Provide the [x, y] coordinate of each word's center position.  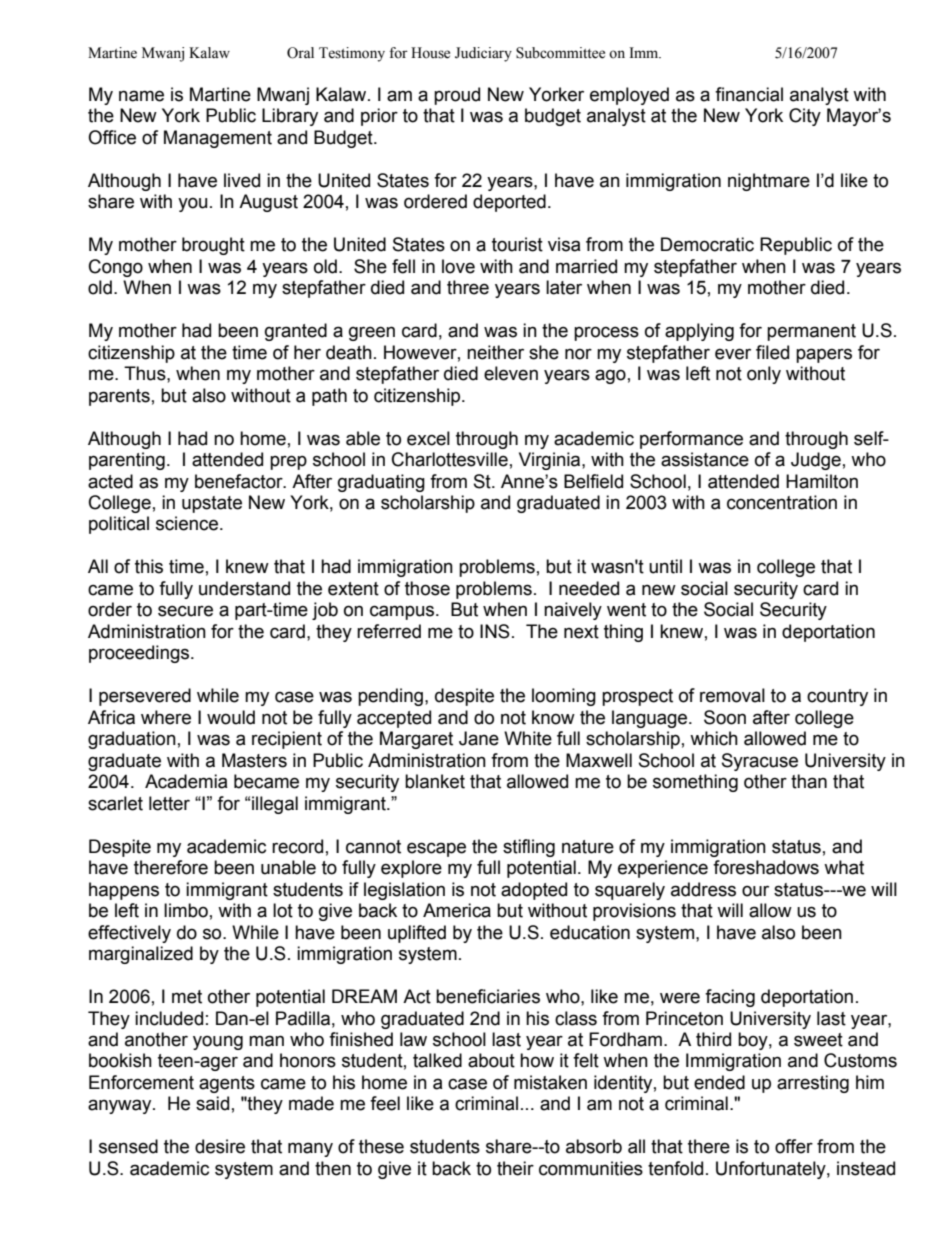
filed [772, 352]
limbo [186, 910]
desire [220, 1146]
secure [185, 611]
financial [749, 94]
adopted [534, 891]
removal [732, 695]
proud [457, 96]
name [141, 96]
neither [495, 352]
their [515, 1168]
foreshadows [766, 867]
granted [296, 332]
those [427, 588]
